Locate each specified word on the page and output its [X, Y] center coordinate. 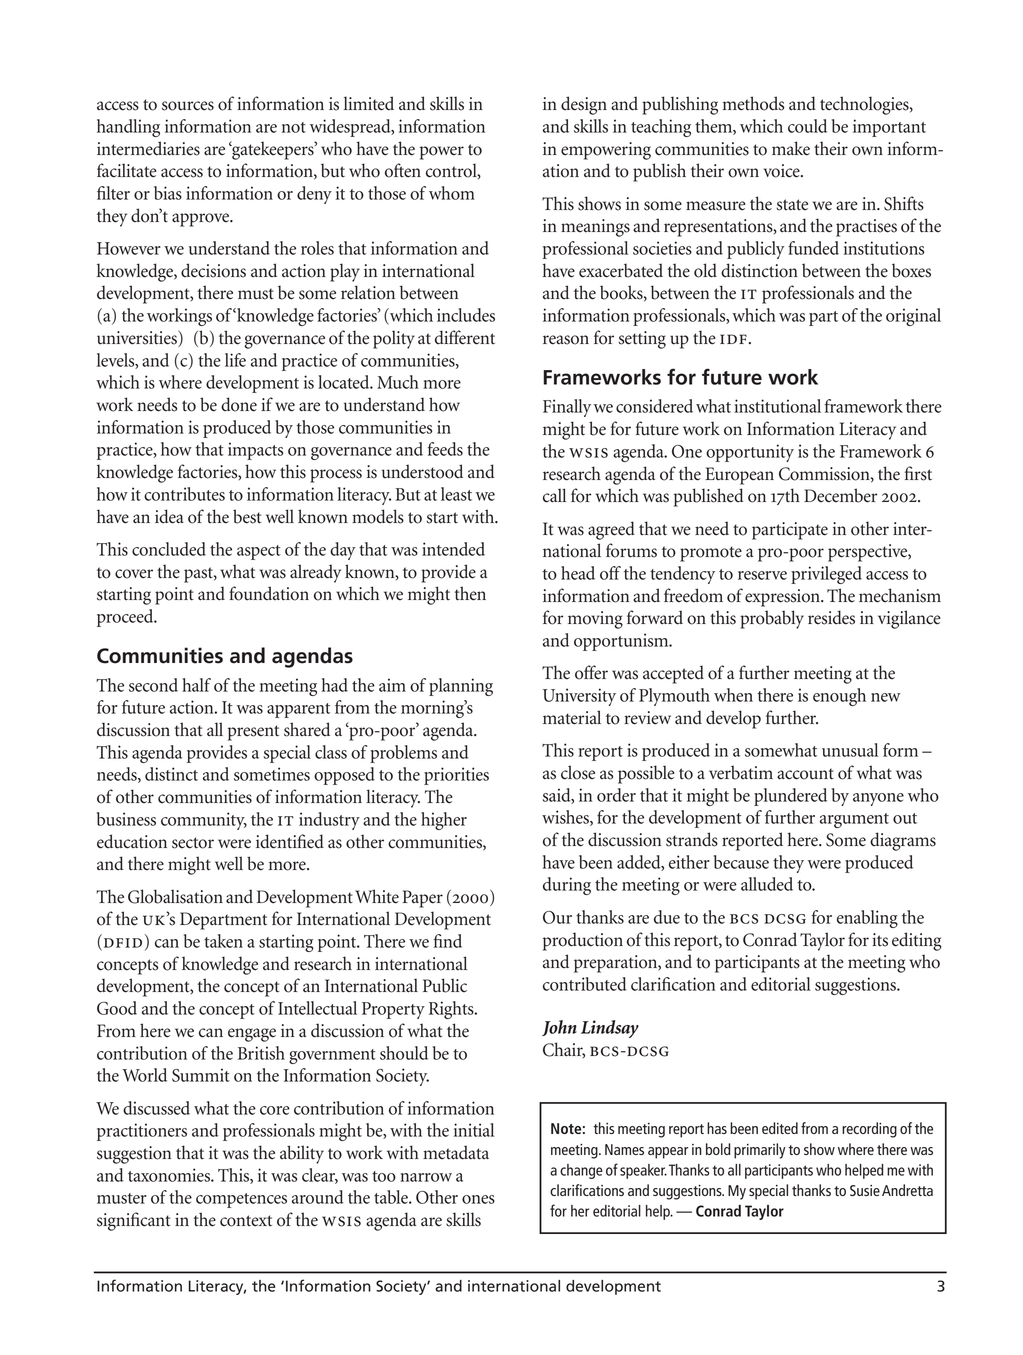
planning [461, 687]
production [583, 941]
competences [241, 1200]
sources [188, 106]
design [584, 105]
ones [478, 1199]
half [196, 685]
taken [223, 941]
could [807, 126]
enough [839, 697]
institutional [777, 406]
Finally [567, 408]
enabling [867, 919]
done [239, 404]
